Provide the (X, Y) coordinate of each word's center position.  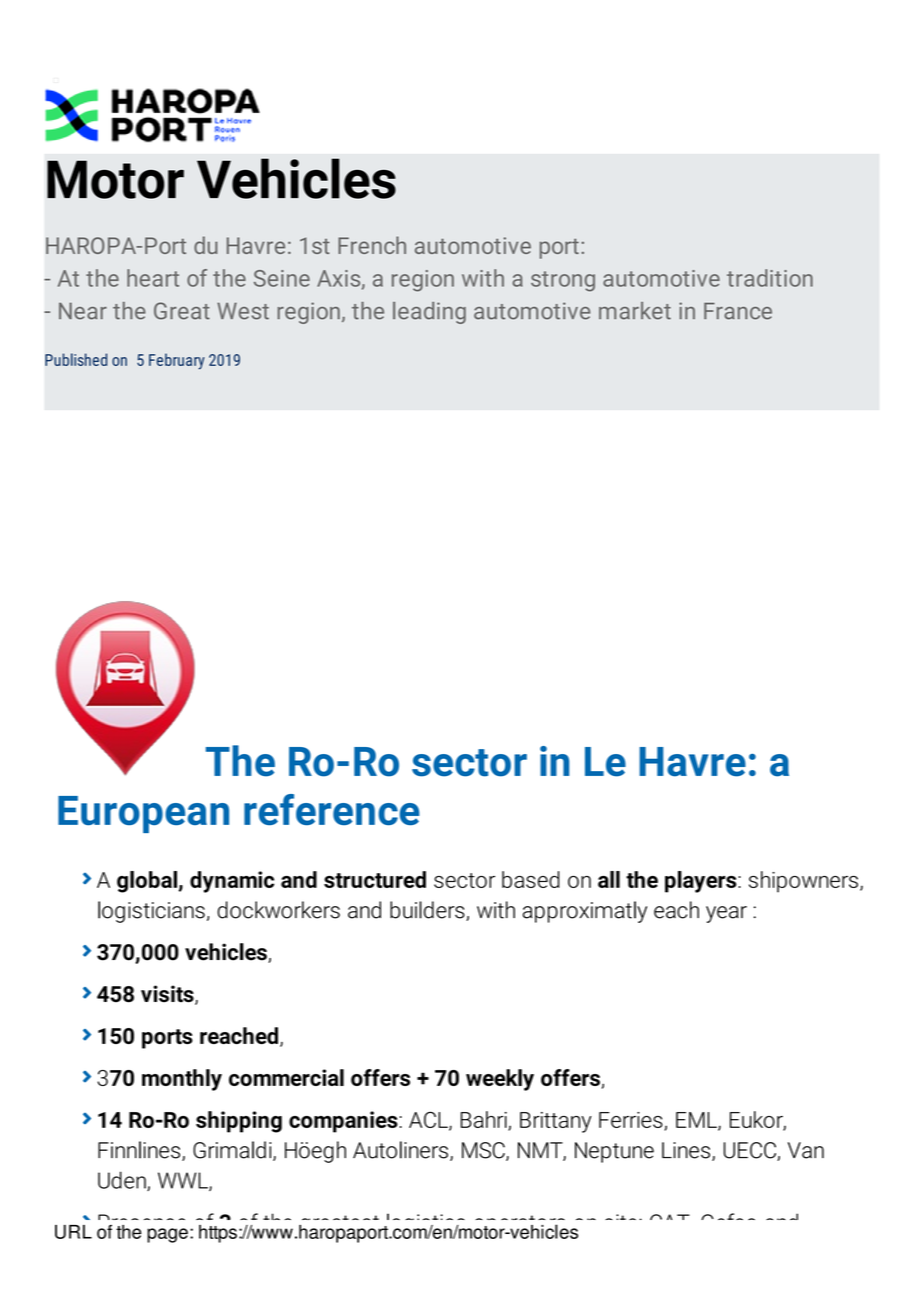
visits (168, 995)
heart (153, 278)
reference (332, 809)
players (702, 882)
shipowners (803, 882)
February (177, 361)
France (738, 311)
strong (563, 281)
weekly (500, 1080)
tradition (770, 278)
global (148, 882)
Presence (142, 1223)
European (143, 814)
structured (375, 879)
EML (697, 1121)
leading (429, 313)
